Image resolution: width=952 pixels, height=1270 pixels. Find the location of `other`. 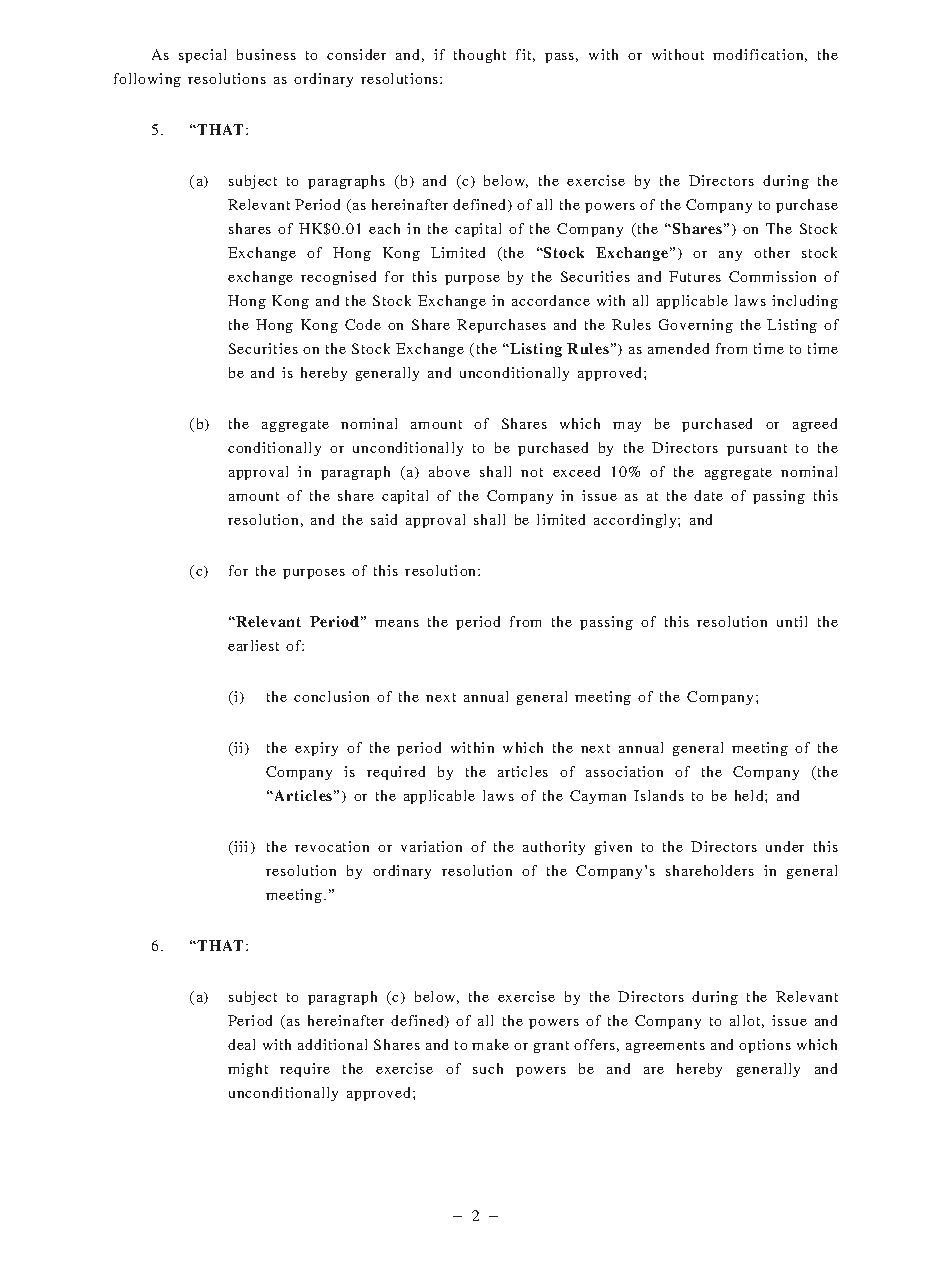

other is located at coordinates (772, 252).
